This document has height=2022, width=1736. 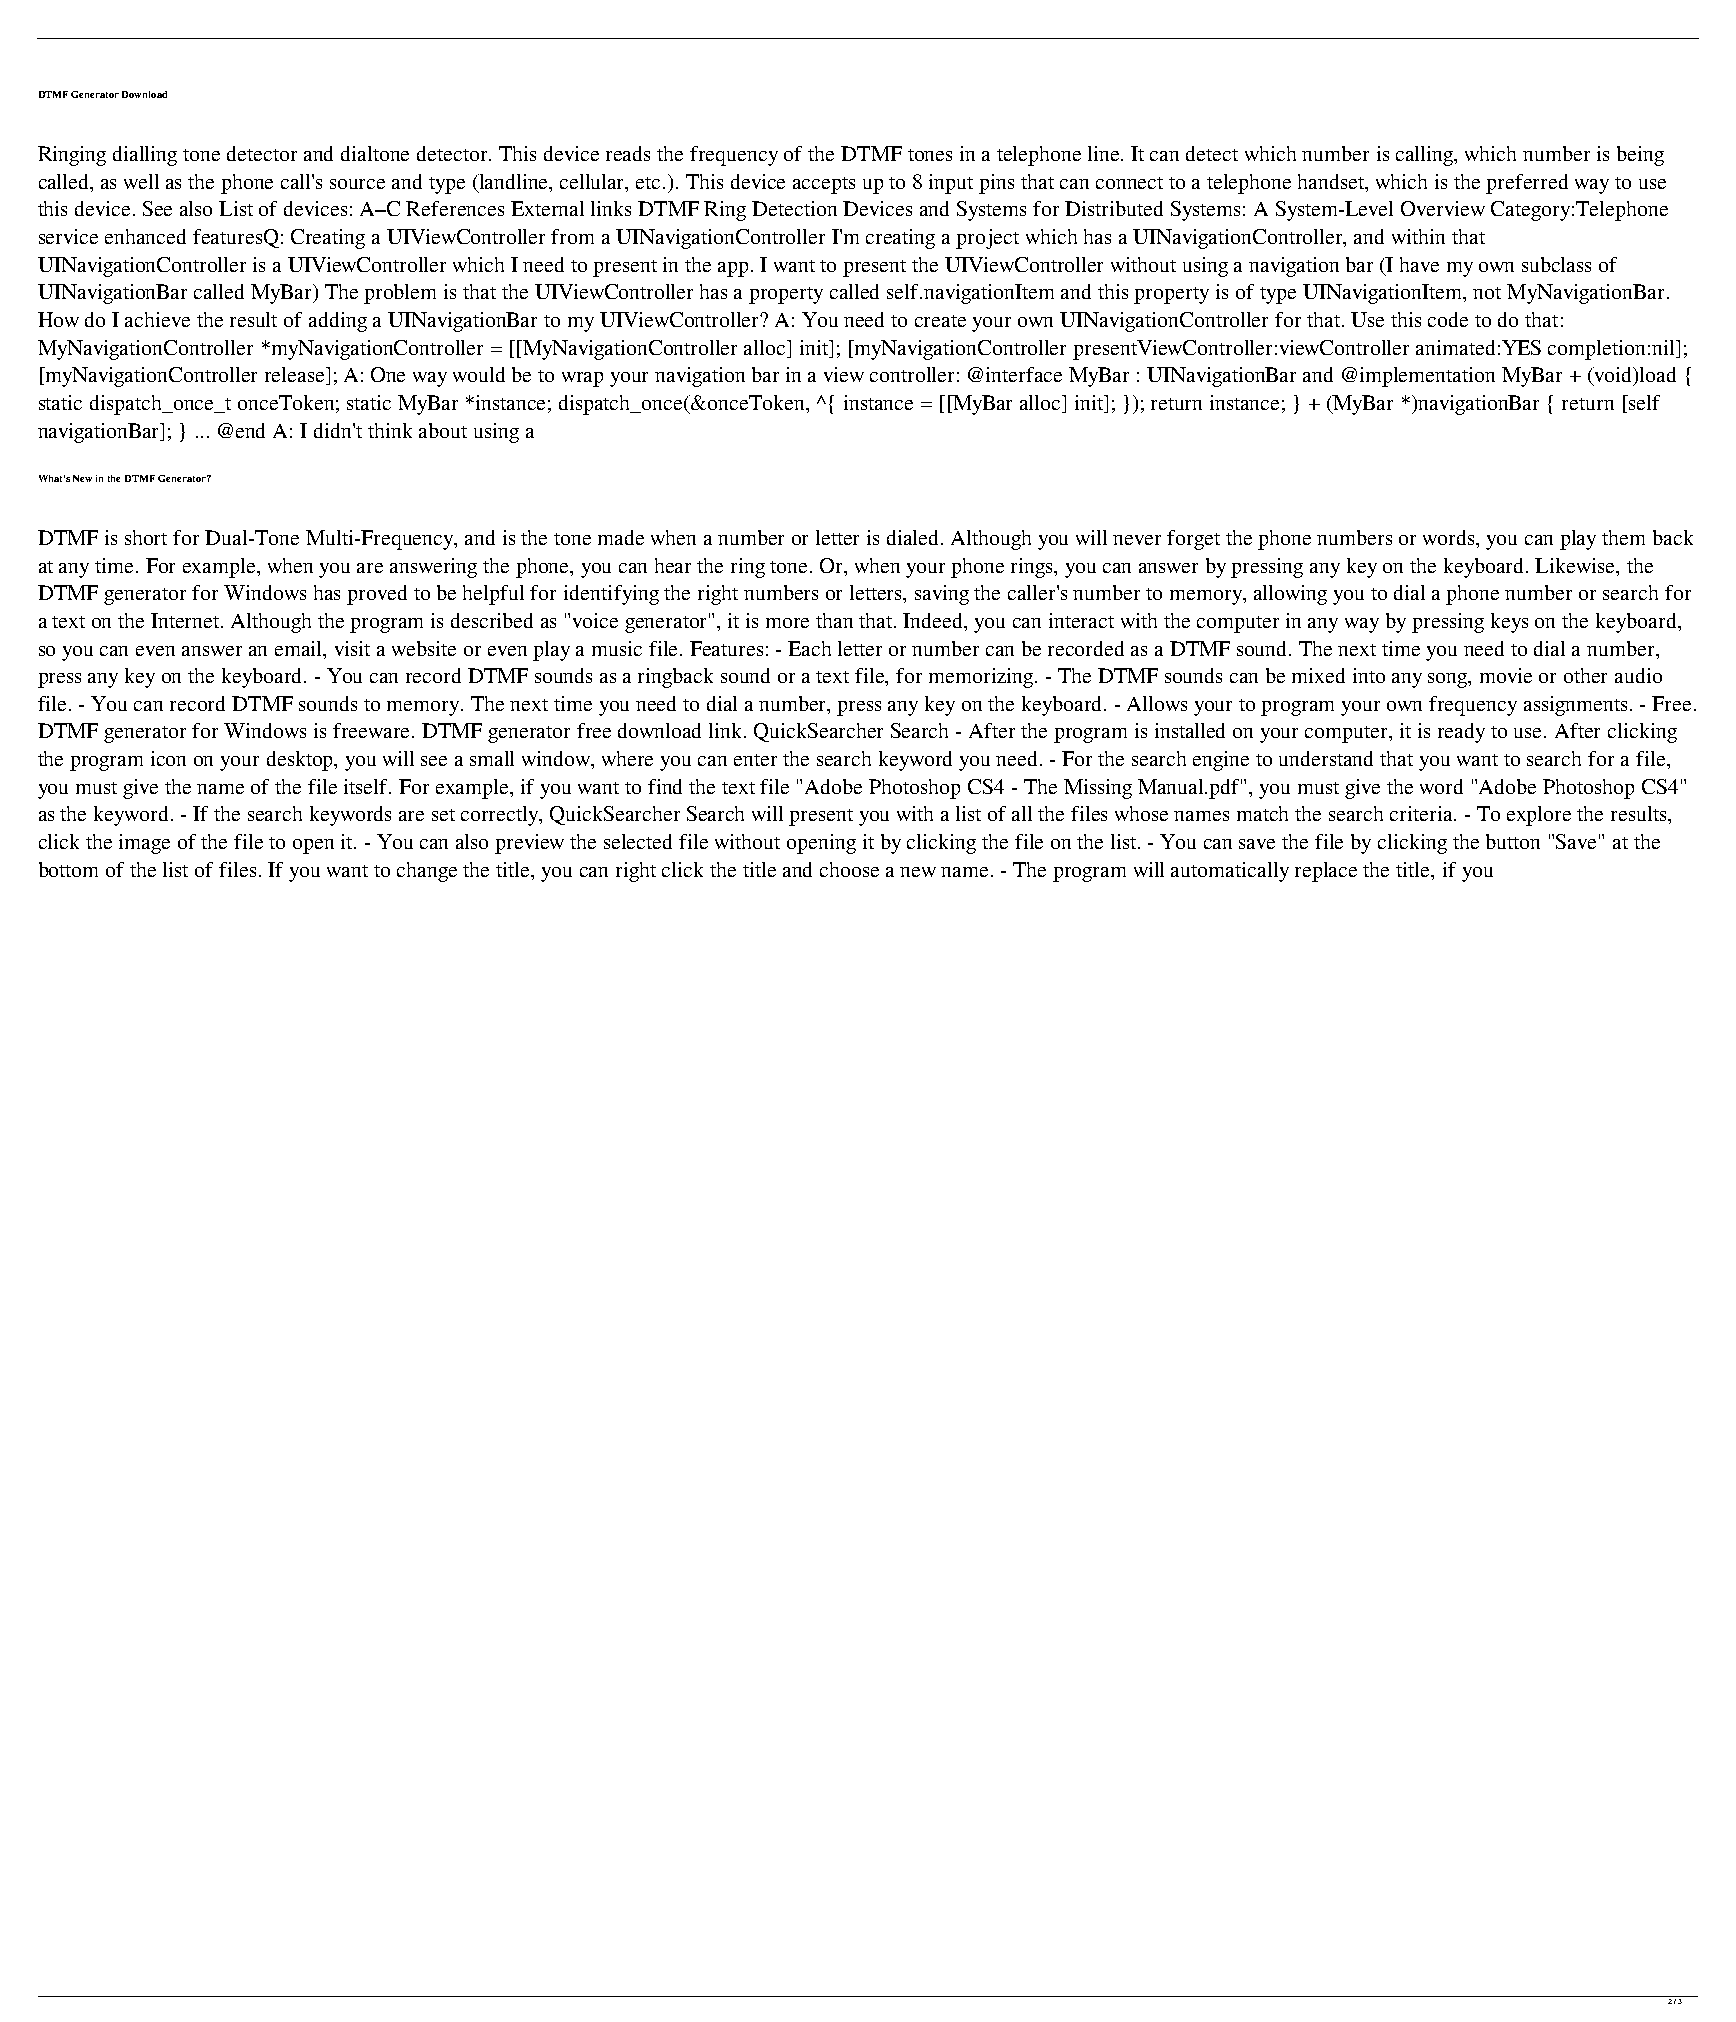 I want to click on preferred, so click(x=1527, y=184).
